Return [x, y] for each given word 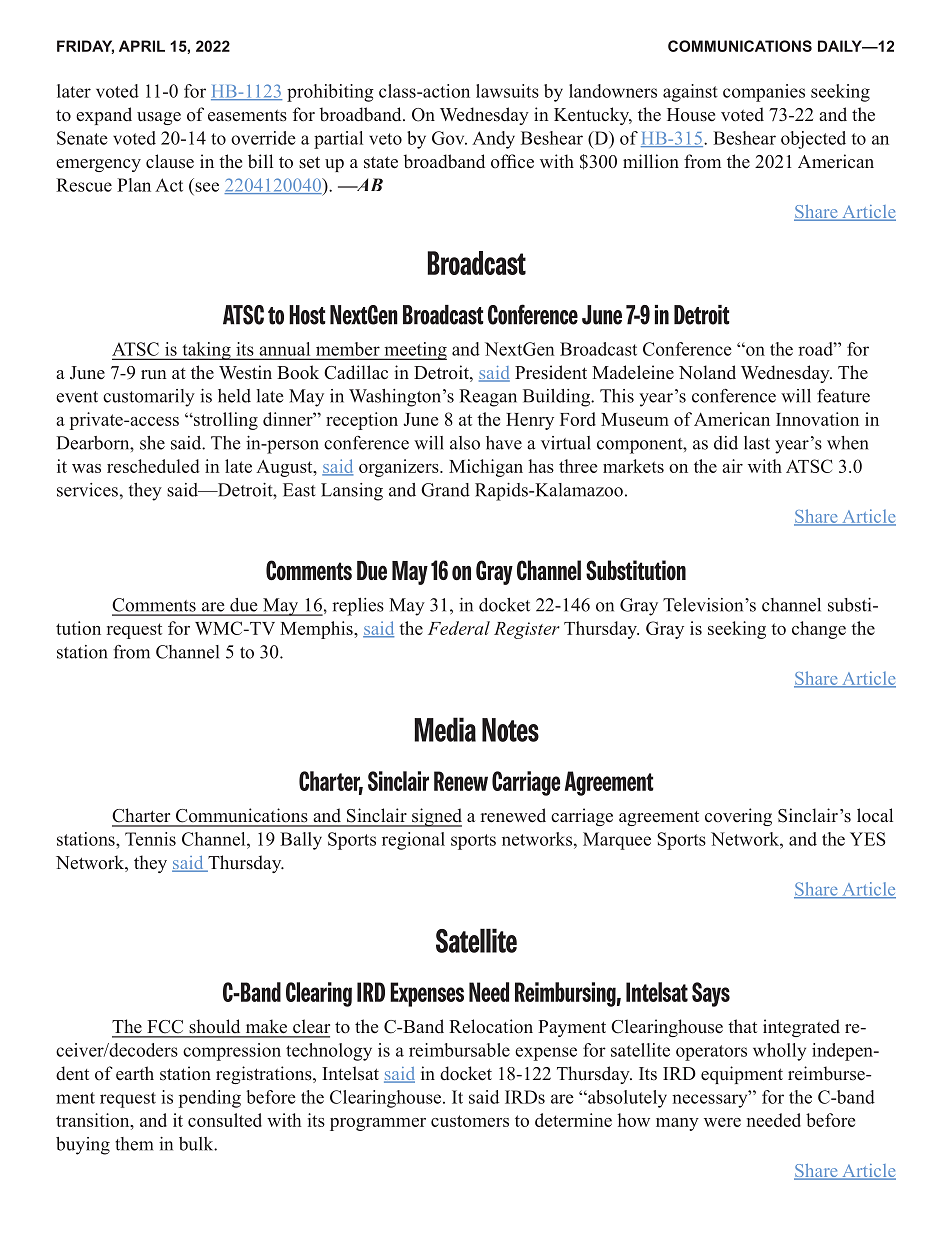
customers [470, 1121]
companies [764, 93]
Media [445, 729]
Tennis [150, 839]
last [757, 443]
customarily [149, 398]
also [465, 443]
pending [210, 1099]
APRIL [142, 46]
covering [738, 817]
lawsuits [507, 91]
